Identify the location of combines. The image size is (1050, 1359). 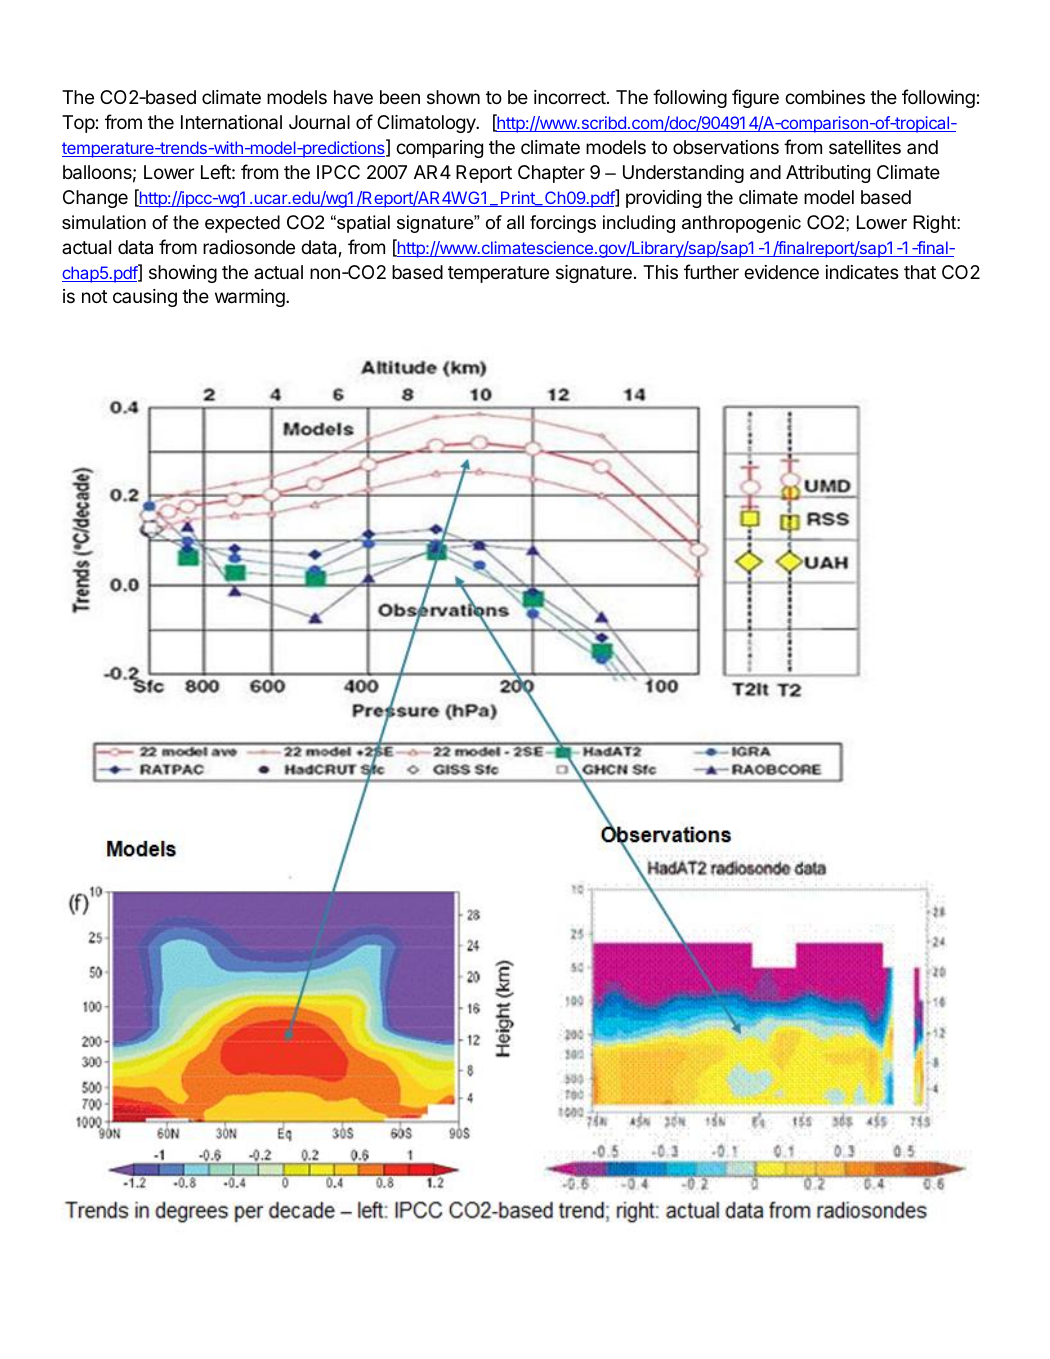
(825, 97).
